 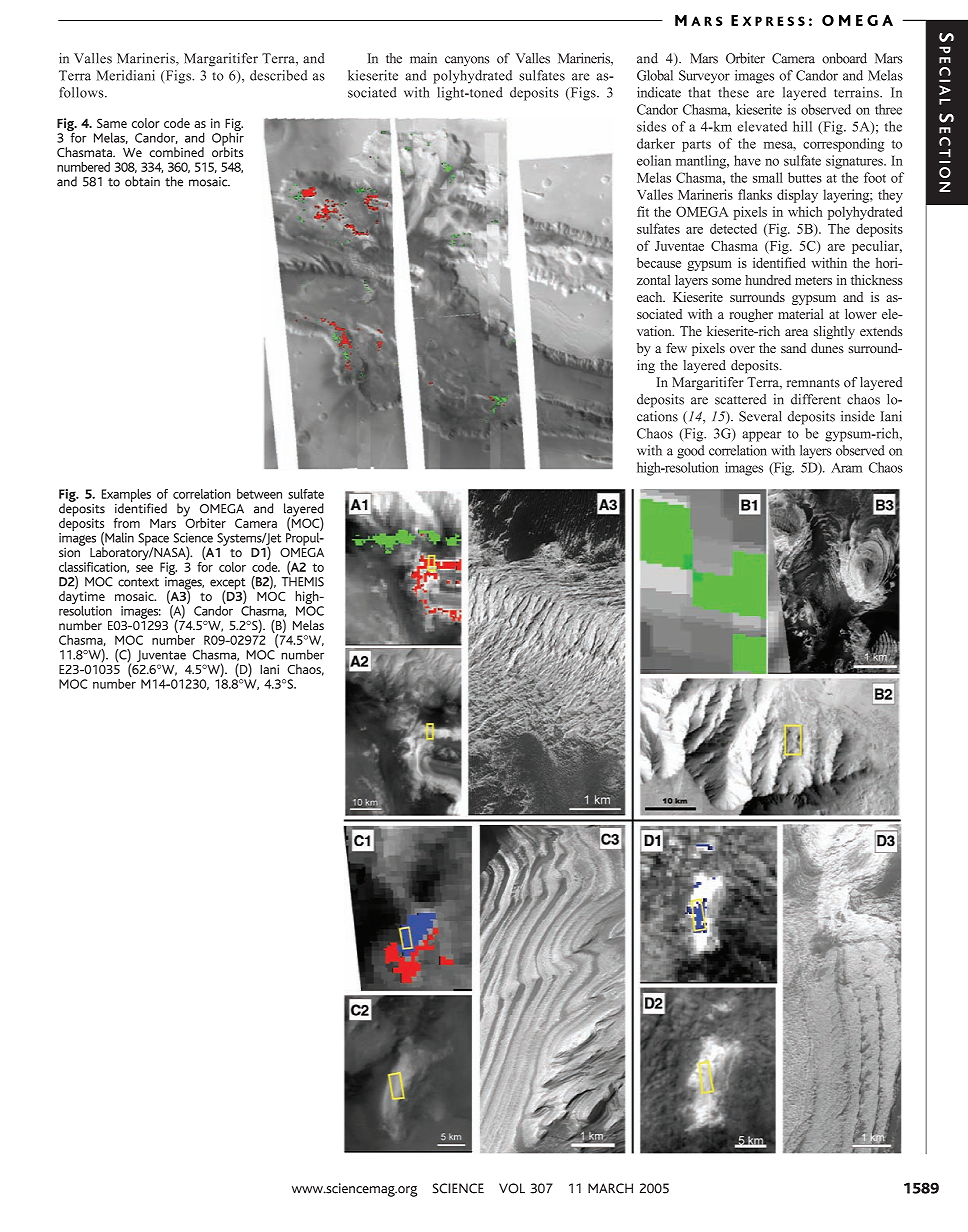 I want to click on Examples, so click(x=126, y=496).
